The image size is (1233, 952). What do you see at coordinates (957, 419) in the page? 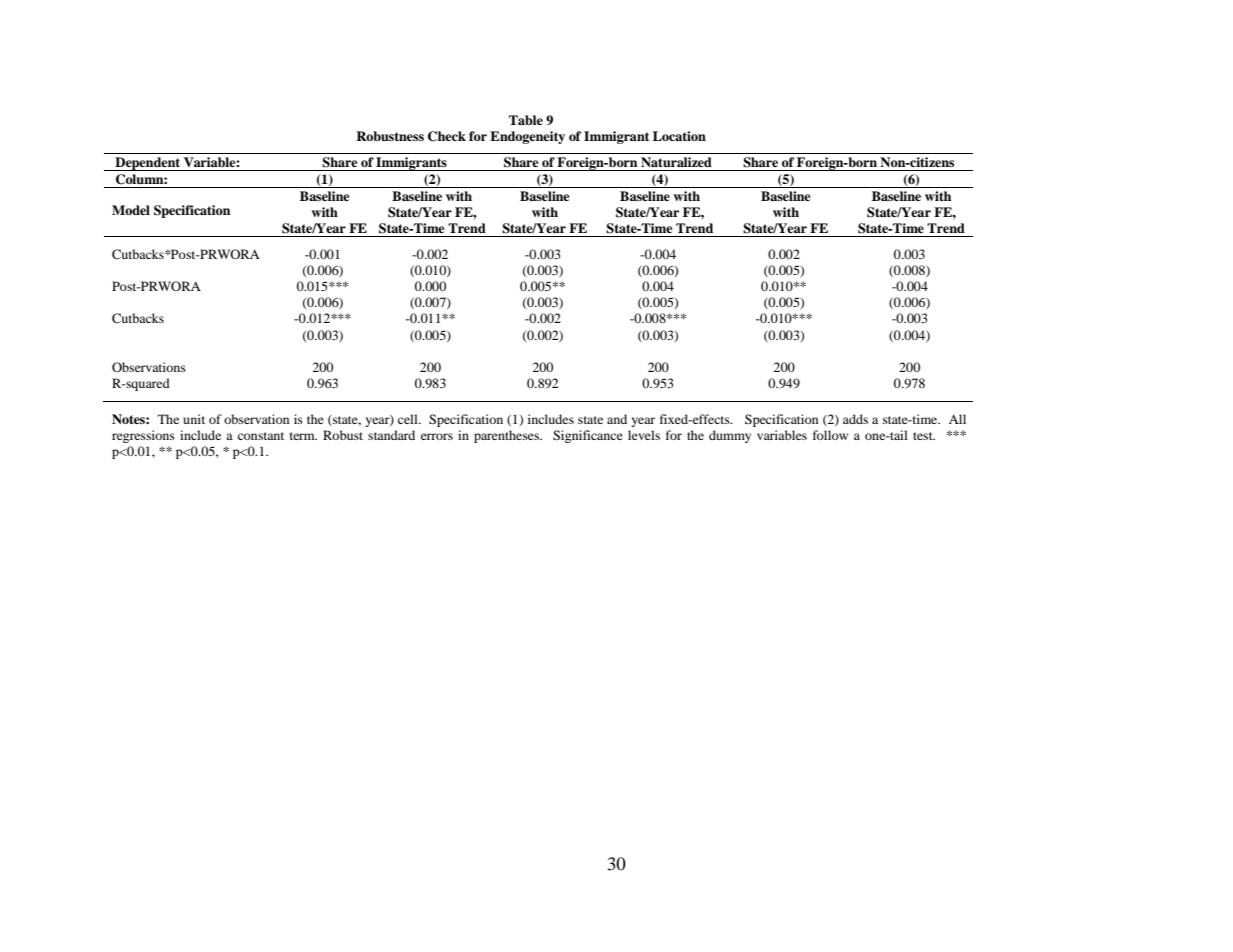
I see `All` at bounding box center [957, 419].
